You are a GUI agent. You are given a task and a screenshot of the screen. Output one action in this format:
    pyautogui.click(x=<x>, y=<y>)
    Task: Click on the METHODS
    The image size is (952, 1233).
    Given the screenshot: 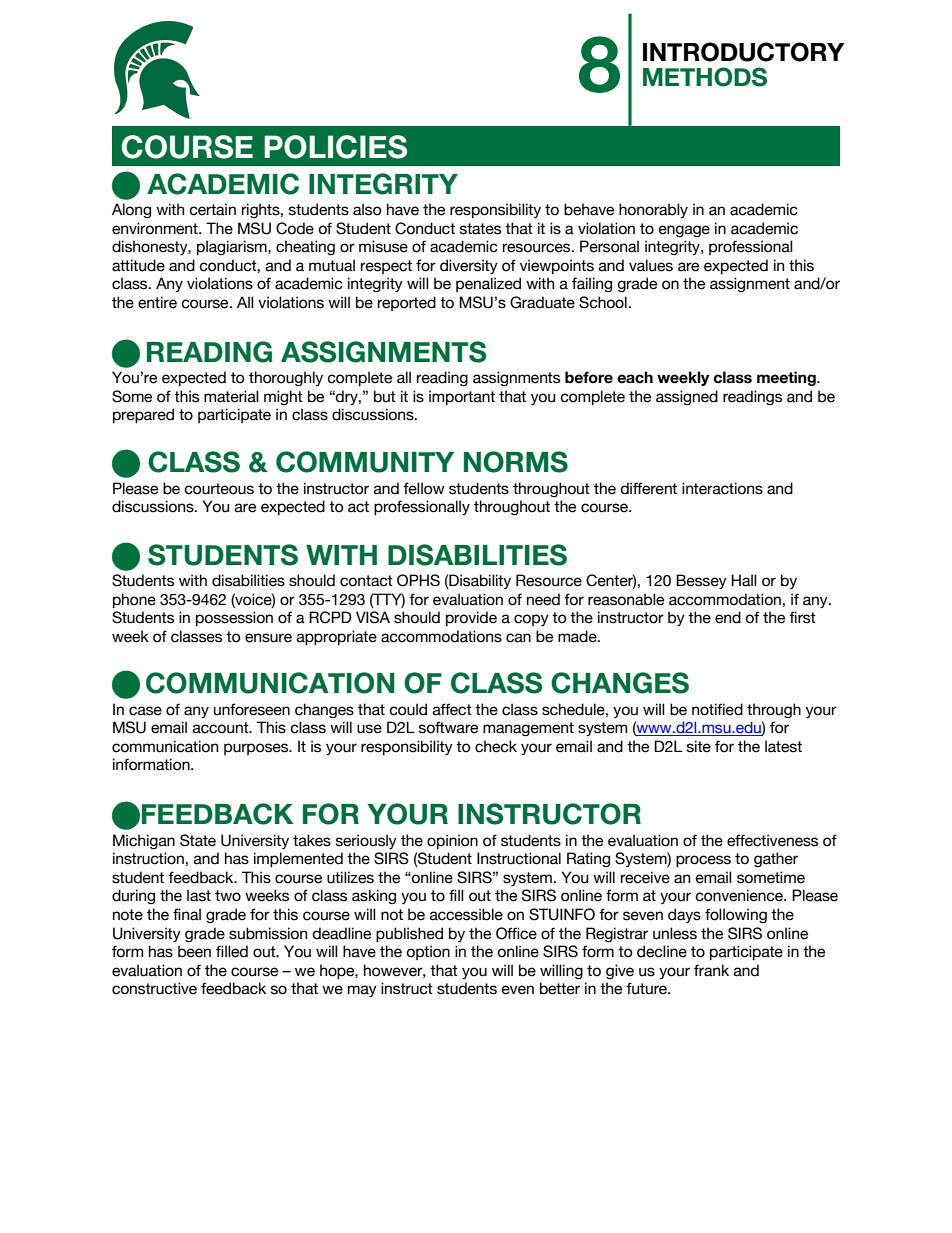 What is the action you would take?
    pyautogui.click(x=705, y=77)
